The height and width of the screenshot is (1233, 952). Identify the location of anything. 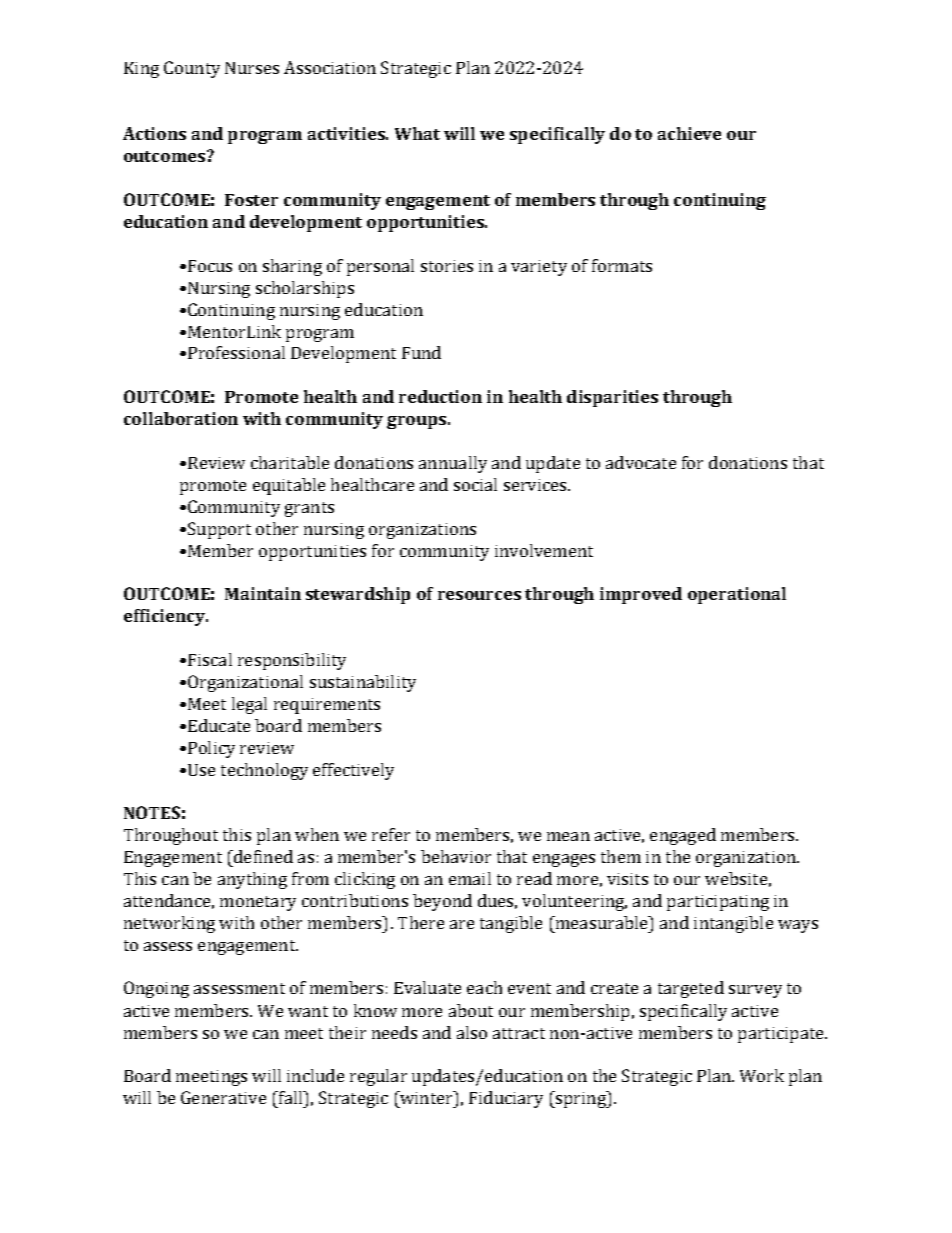
(252, 880).
